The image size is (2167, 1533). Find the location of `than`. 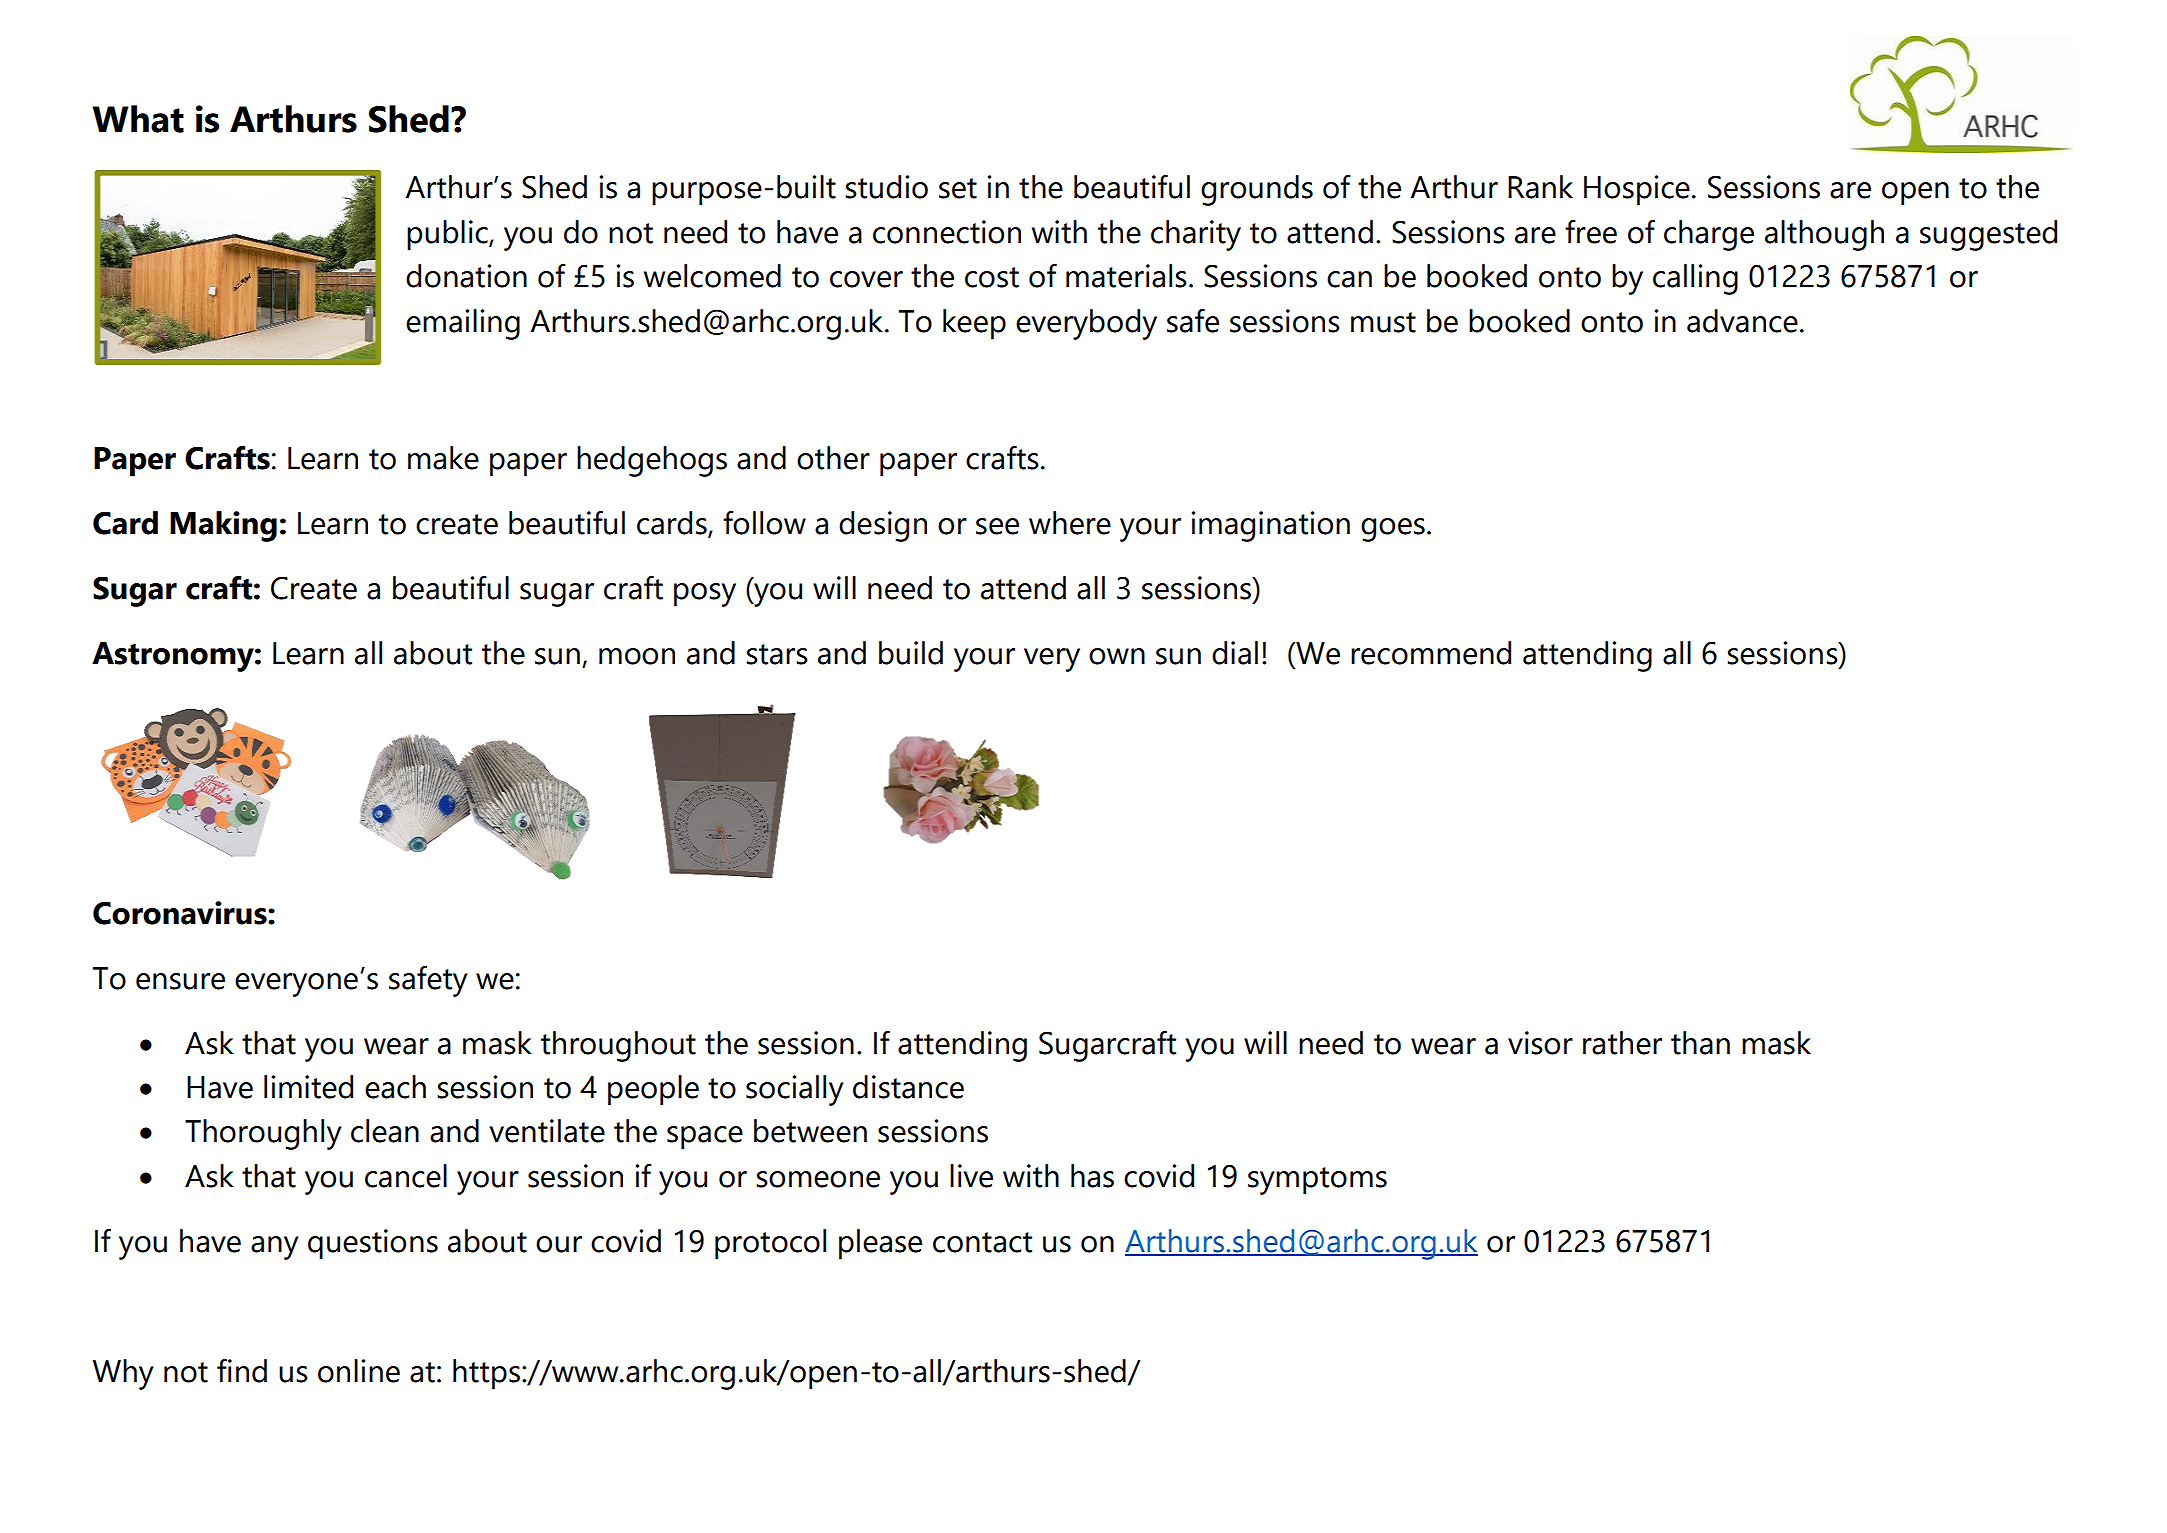

than is located at coordinates (1700, 1043).
